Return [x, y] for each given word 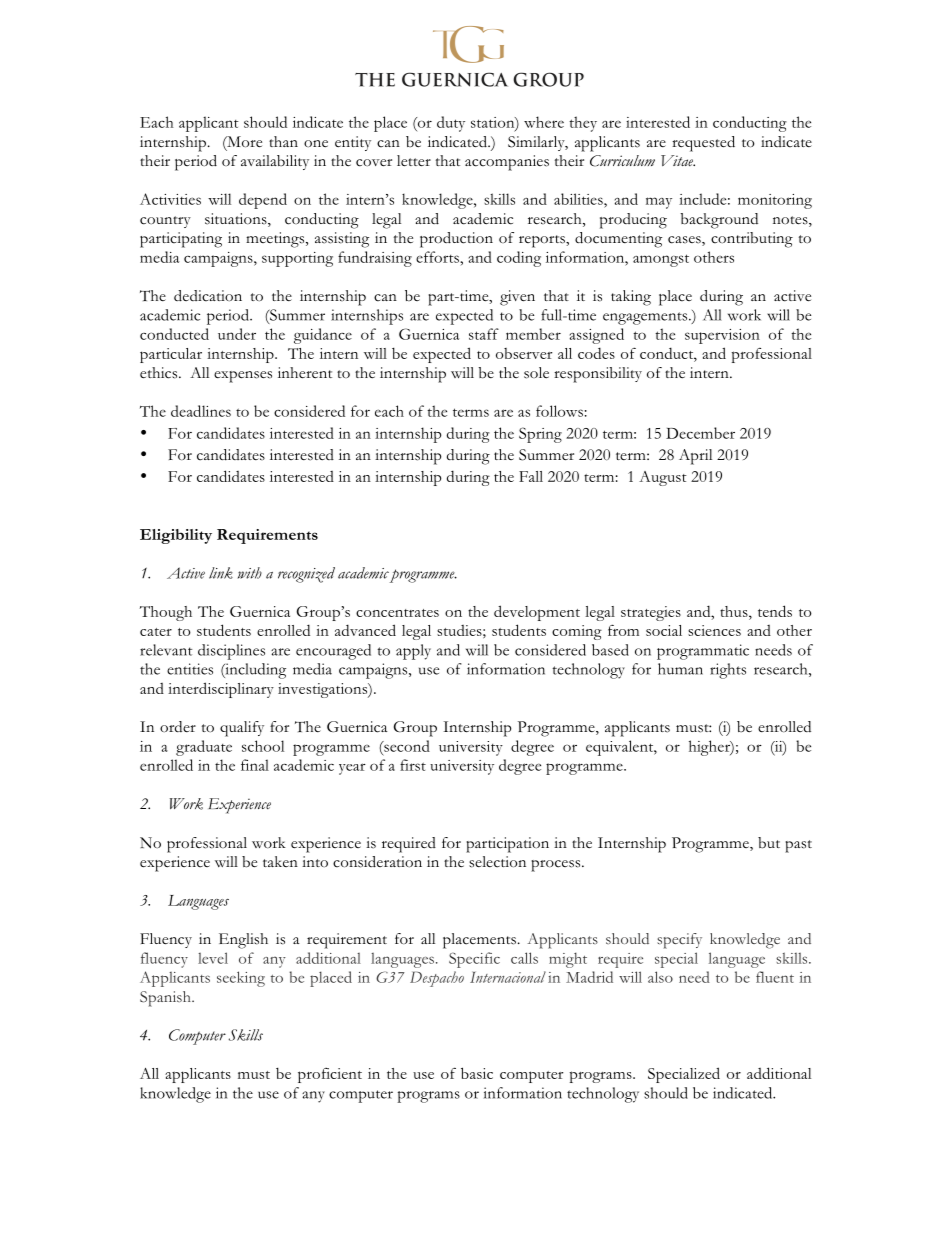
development [537, 613]
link [221, 573]
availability [275, 162]
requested [703, 144]
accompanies [507, 163]
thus [735, 611]
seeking [241, 979]
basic [477, 1073]
